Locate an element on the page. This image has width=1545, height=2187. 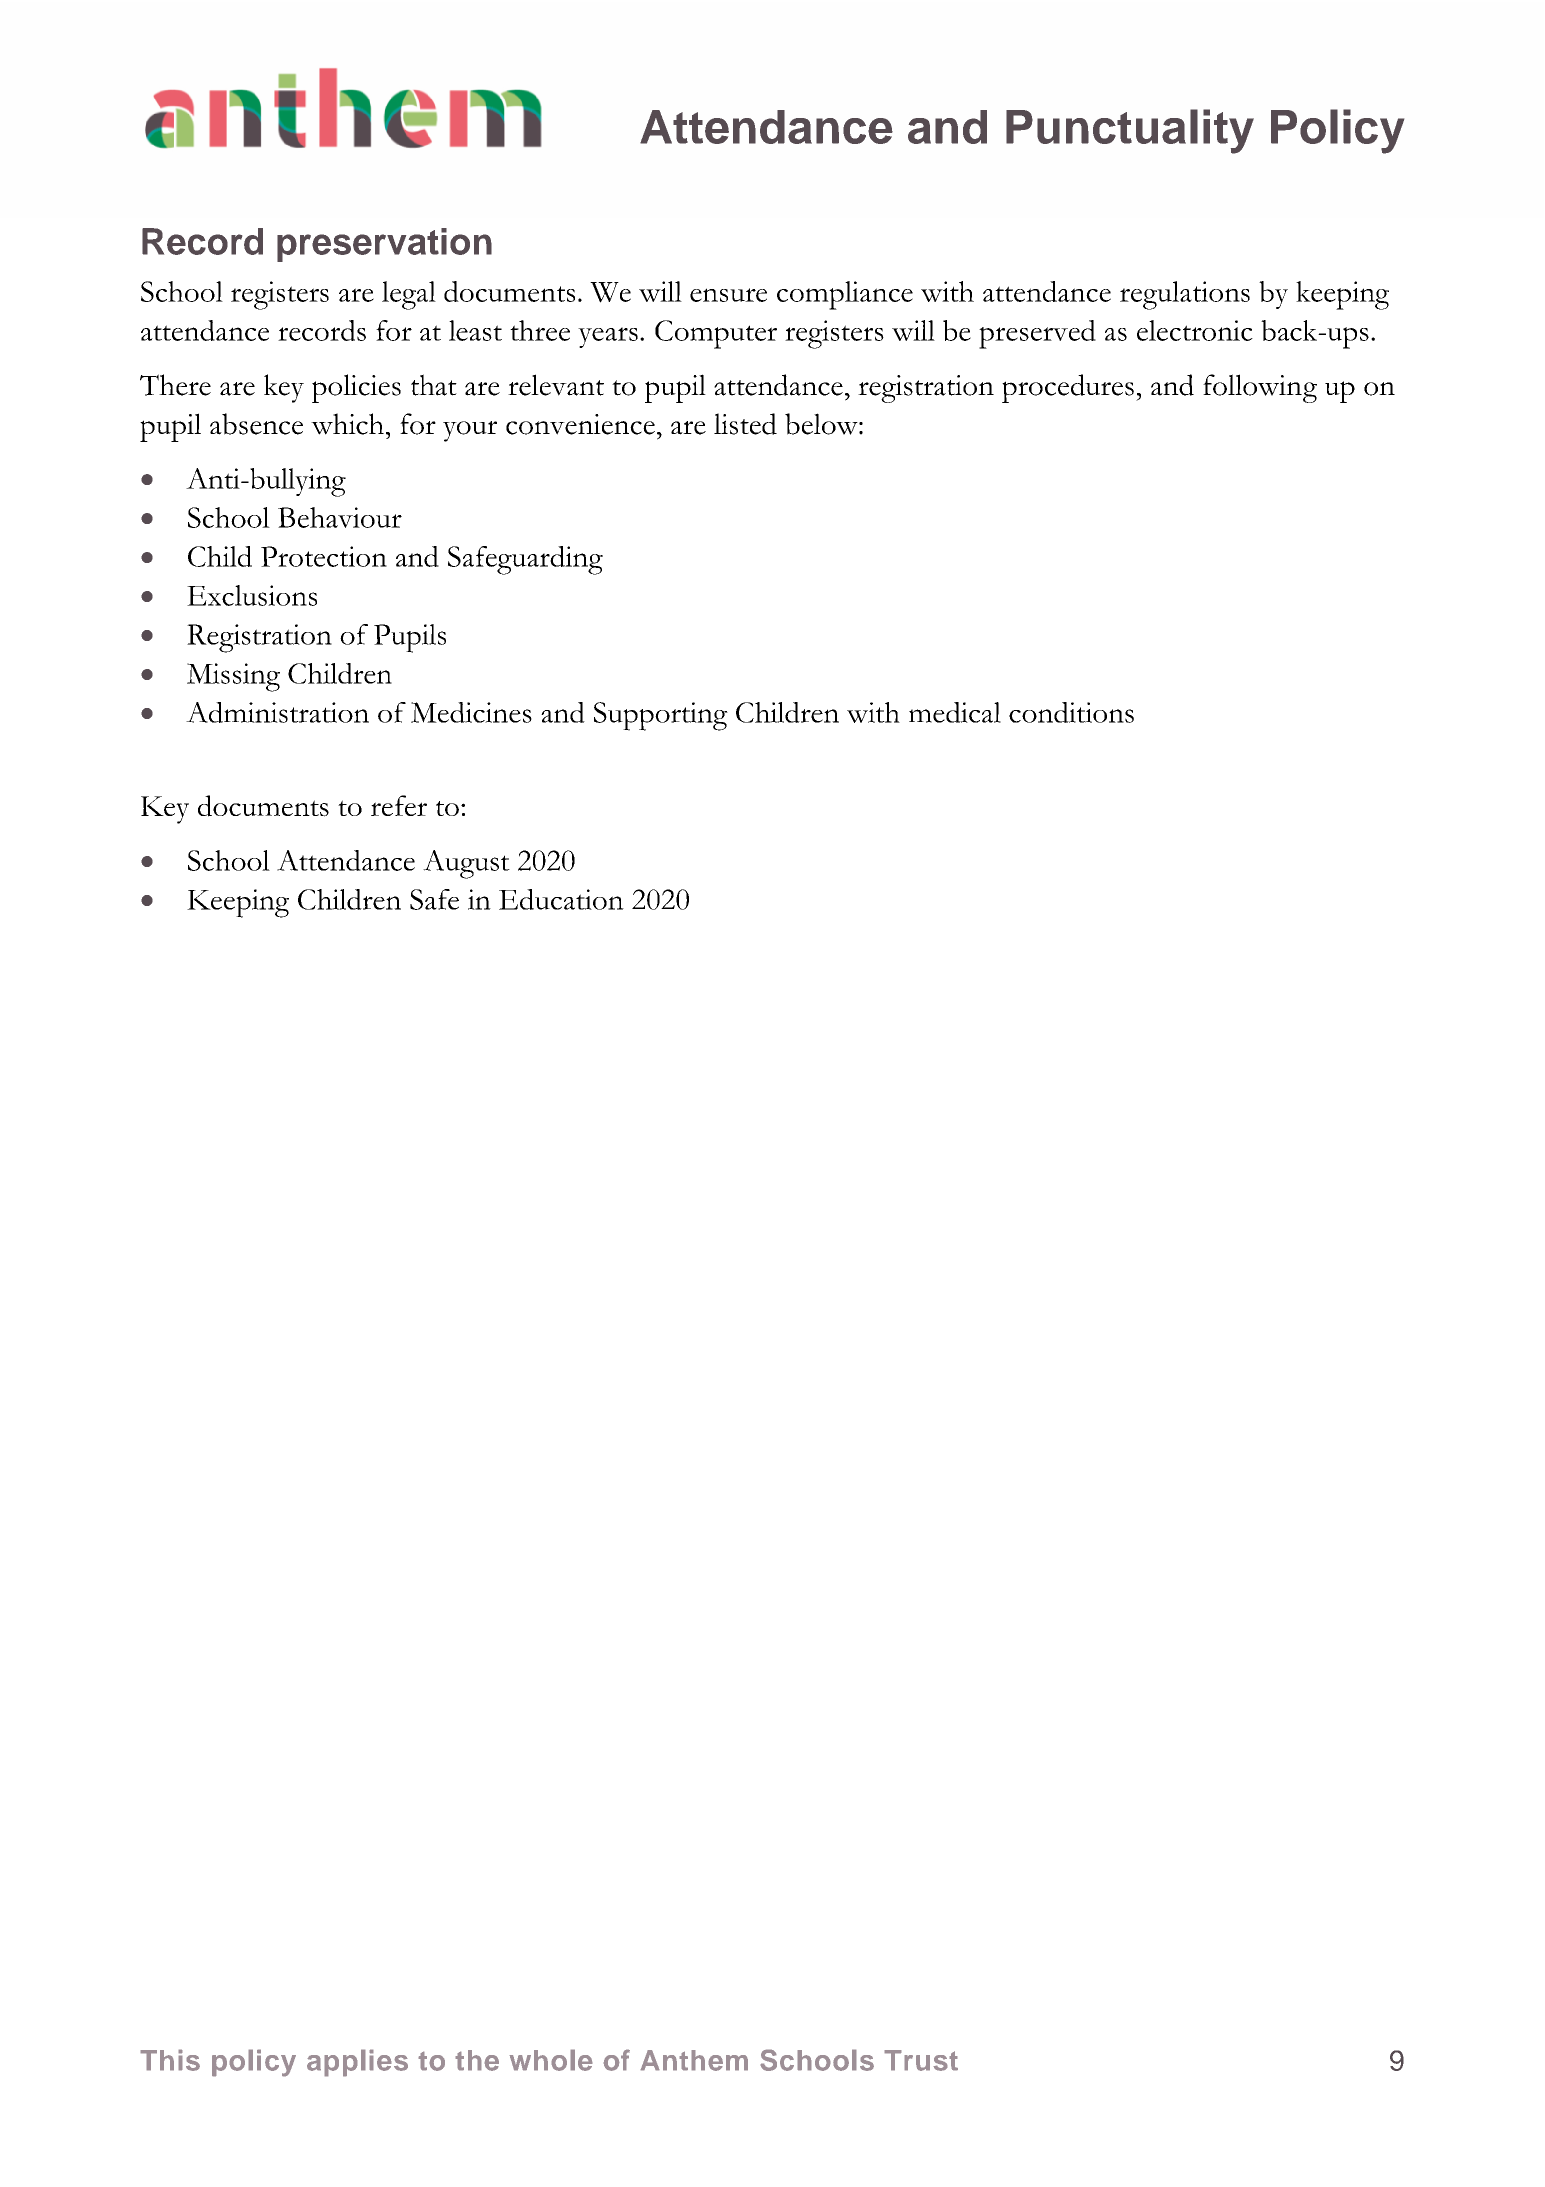
ensure is located at coordinates (728, 295).
